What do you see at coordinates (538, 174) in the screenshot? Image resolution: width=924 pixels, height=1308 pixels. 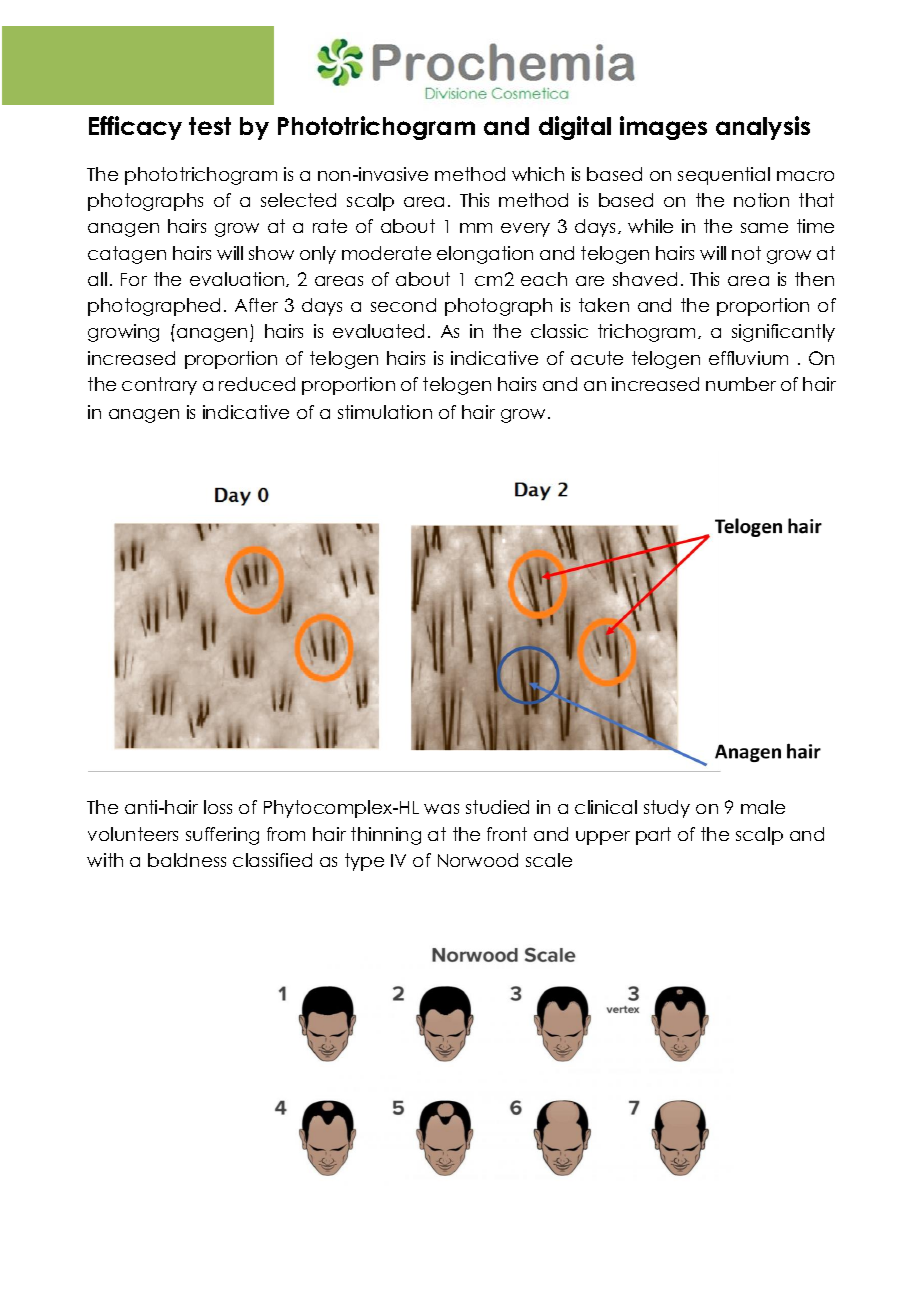 I see `which` at bounding box center [538, 174].
